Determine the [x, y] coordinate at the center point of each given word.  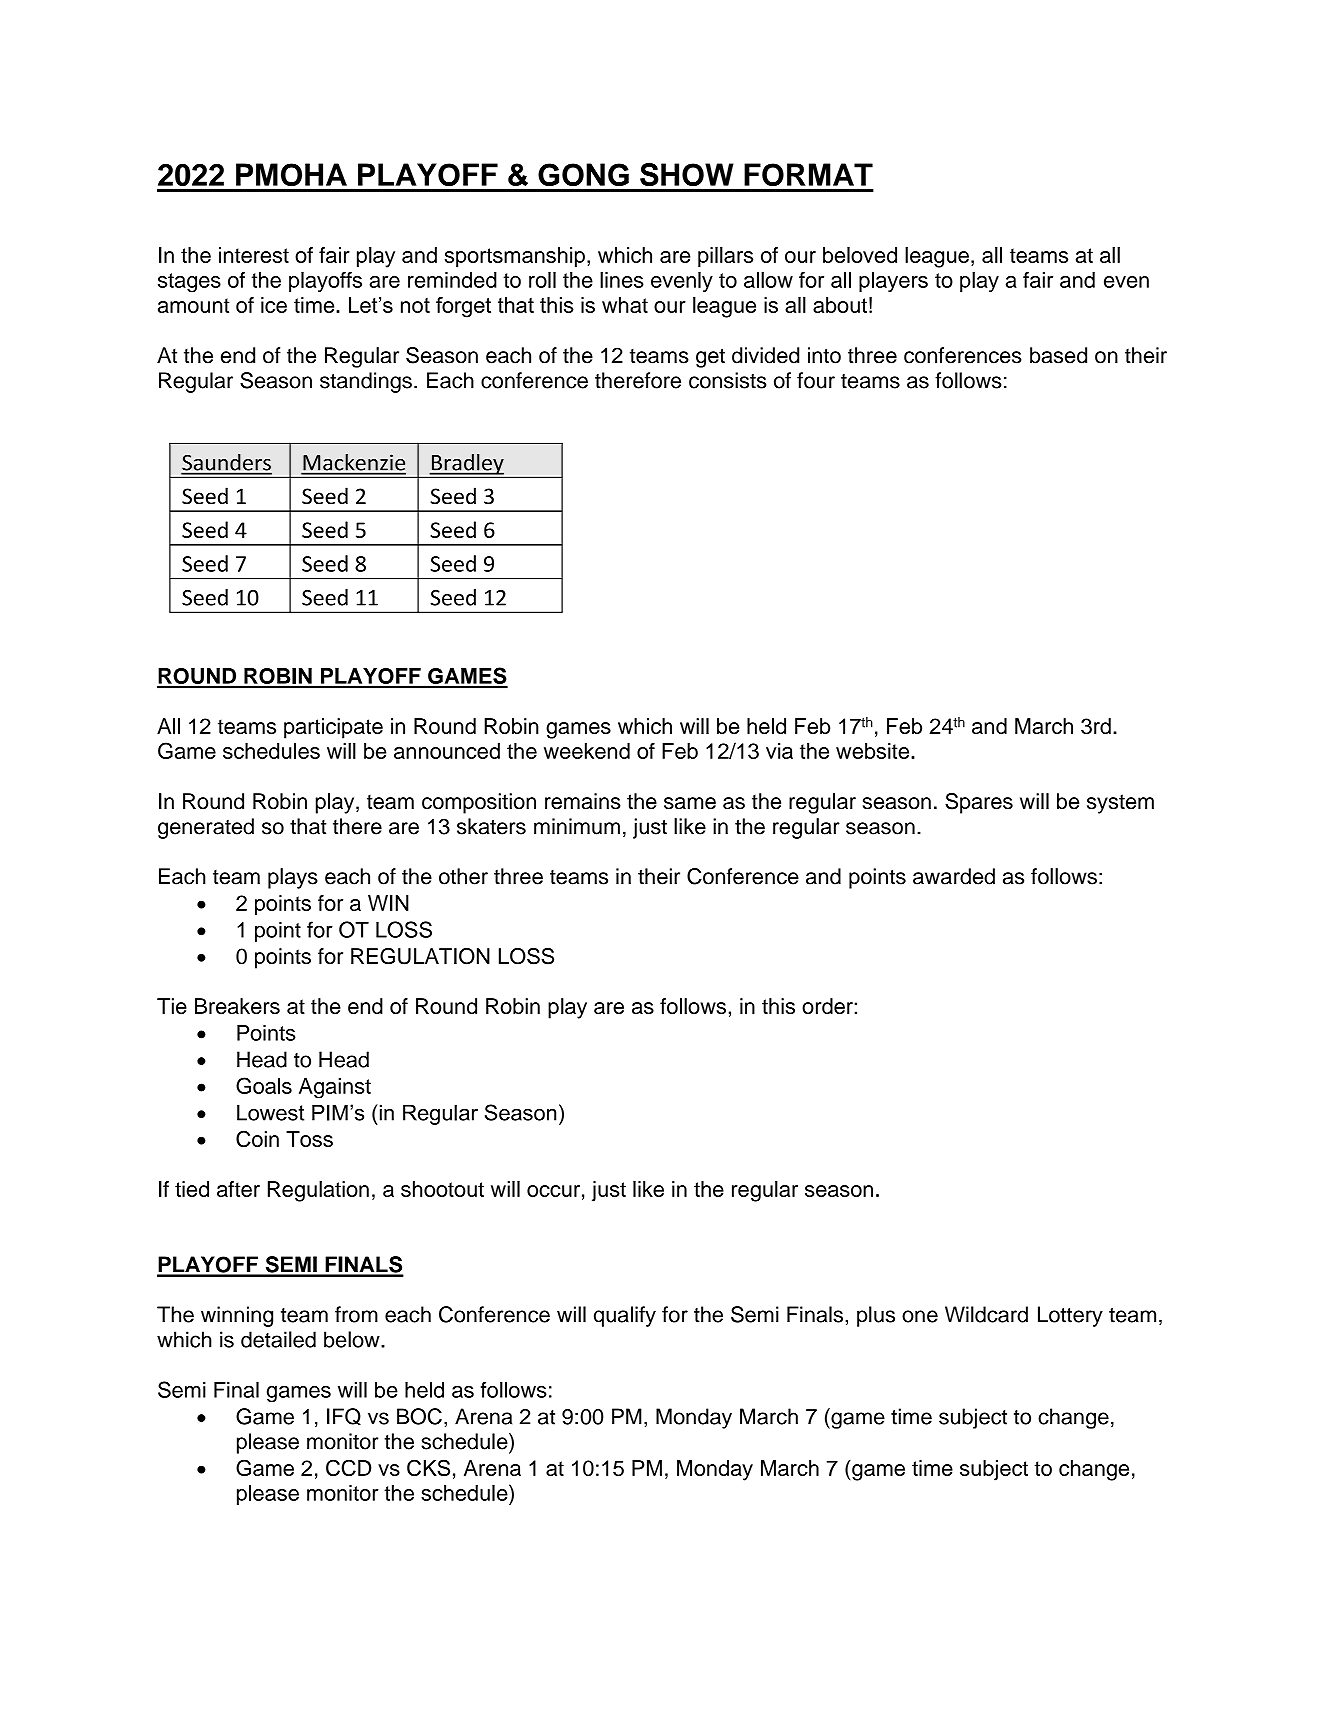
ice [274, 305]
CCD [348, 1467]
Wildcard [986, 1314]
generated [206, 828]
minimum [577, 826]
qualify [625, 1316]
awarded [954, 876]
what [625, 305]
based [1058, 355]
